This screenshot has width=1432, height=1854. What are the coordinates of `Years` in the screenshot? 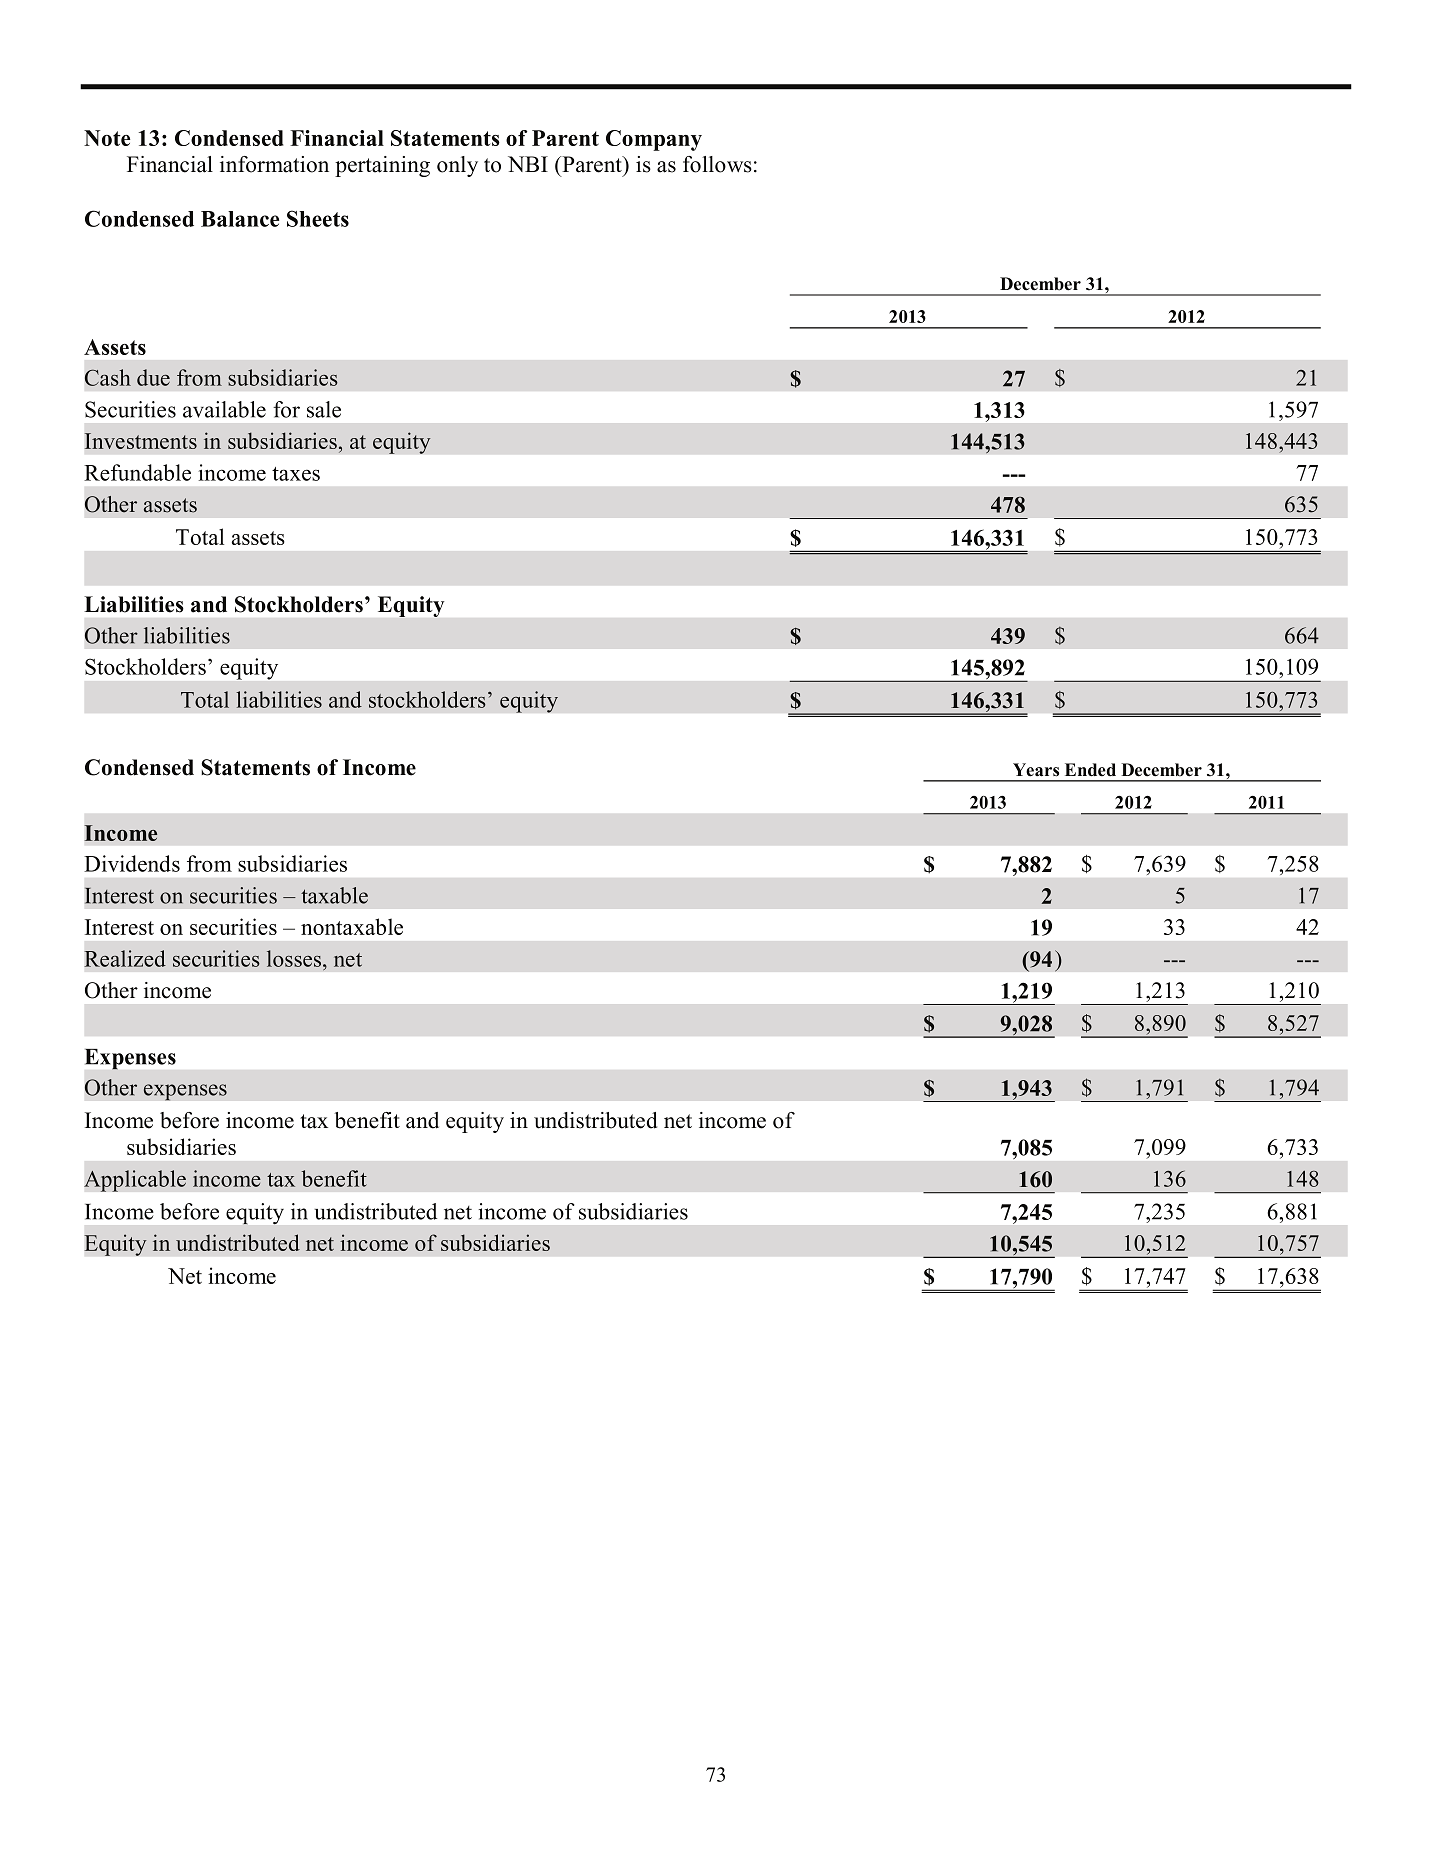 It's located at (1036, 770).
